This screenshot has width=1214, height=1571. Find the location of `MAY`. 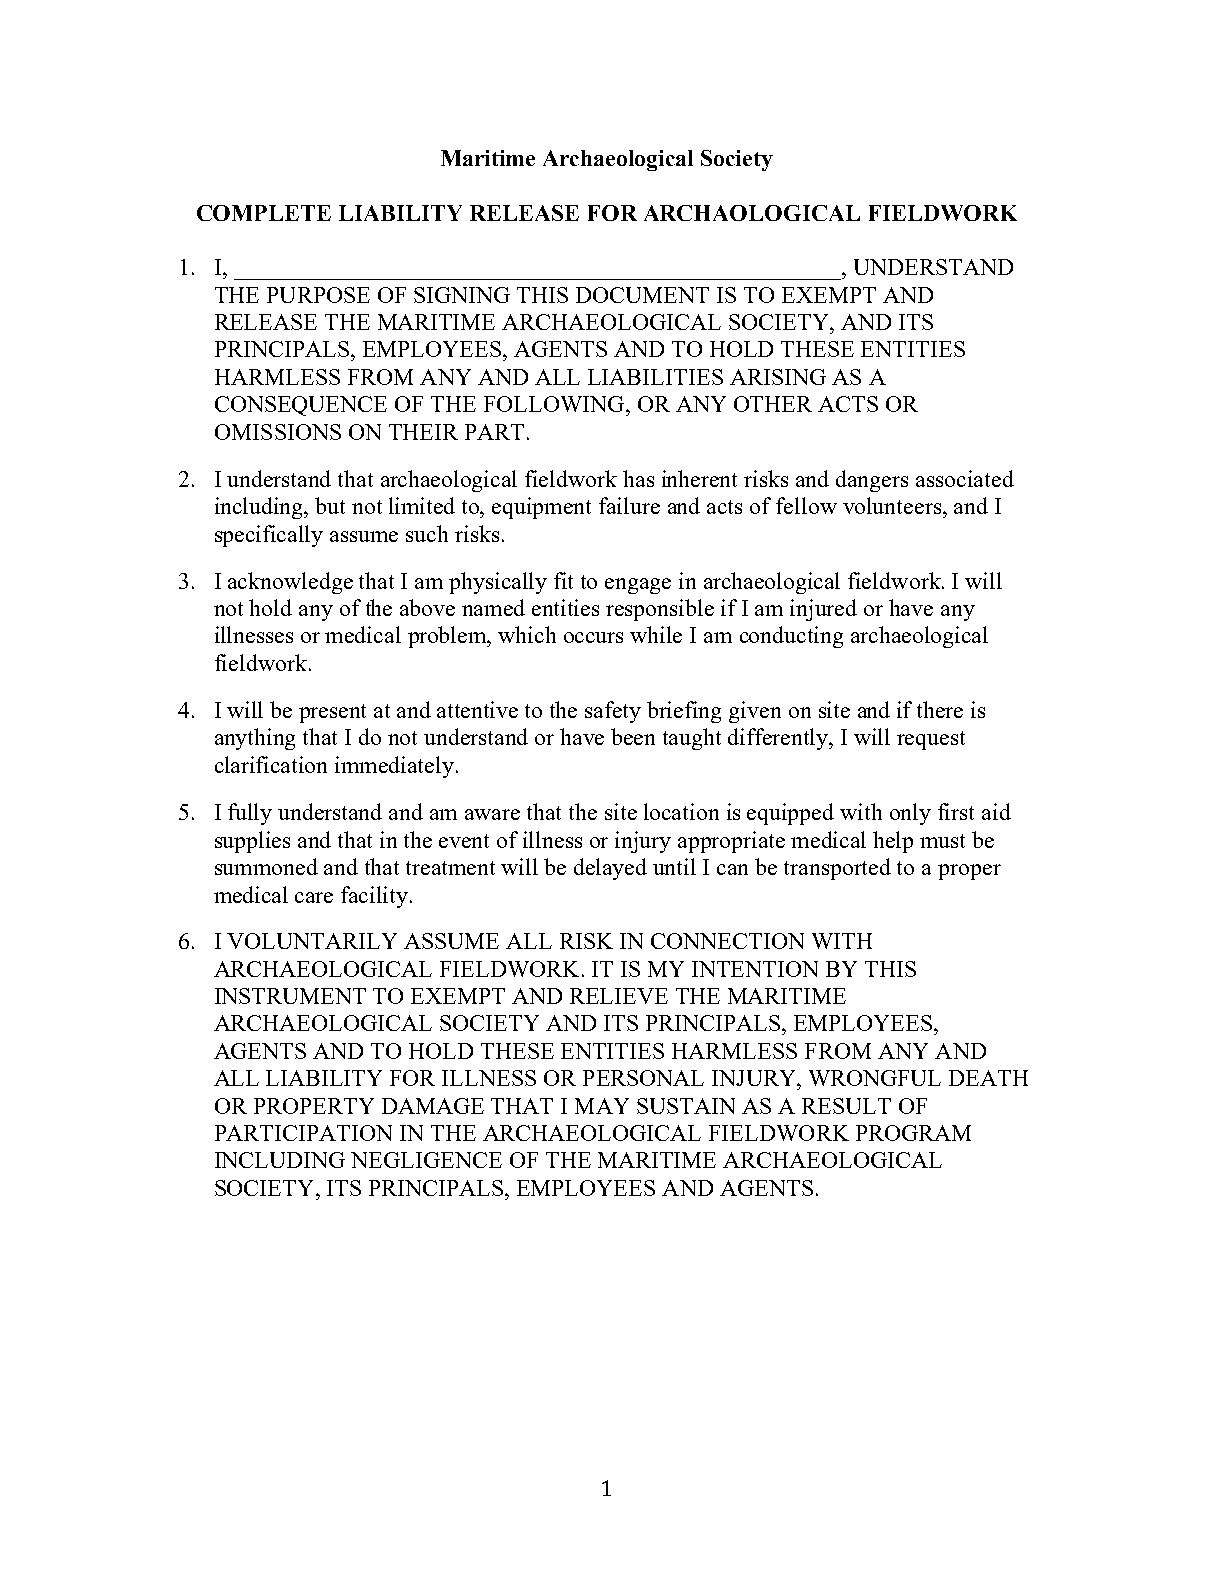

MAY is located at coordinates (602, 1106).
